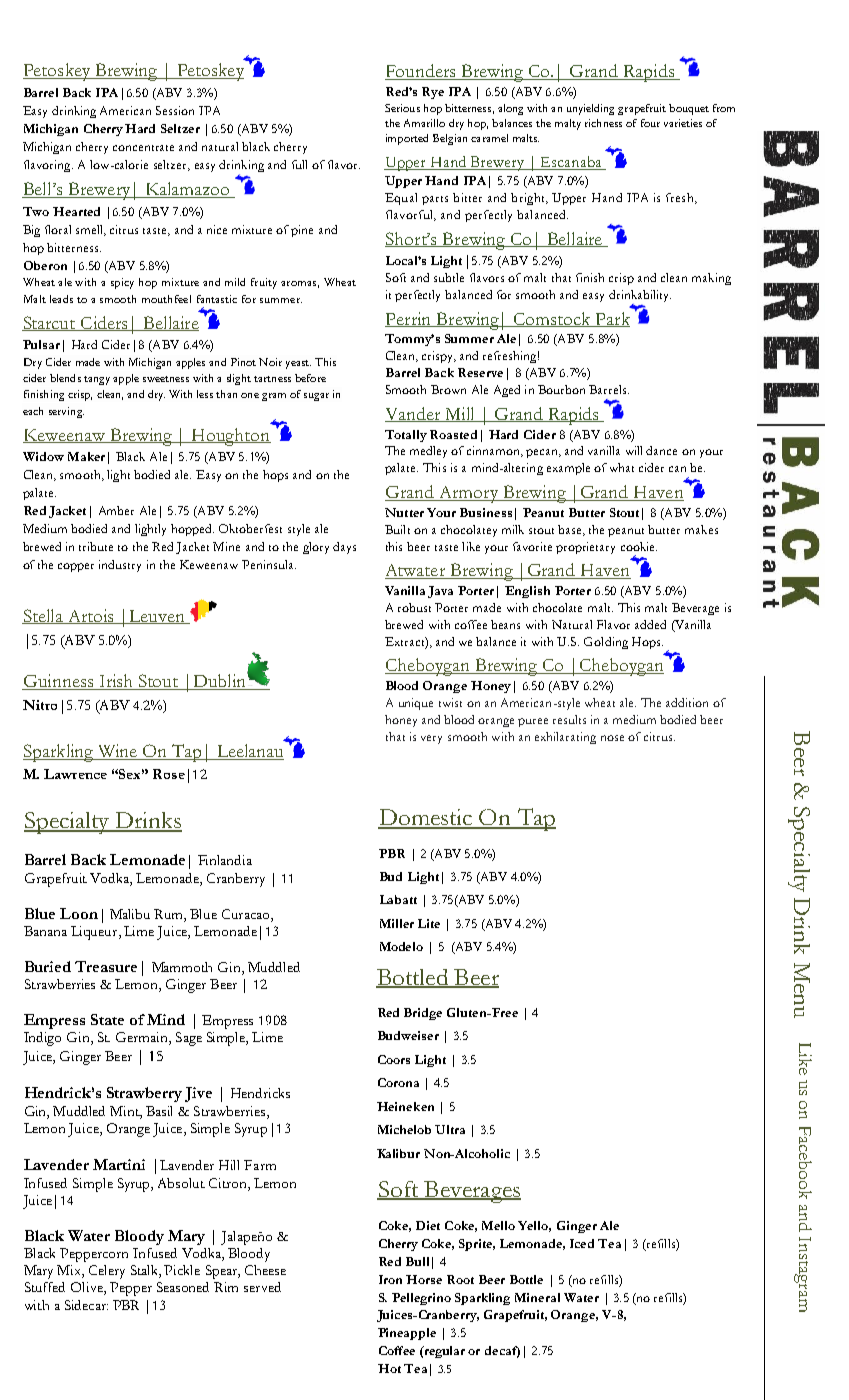  I want to click on Sidecar, so click(86, 1305).
